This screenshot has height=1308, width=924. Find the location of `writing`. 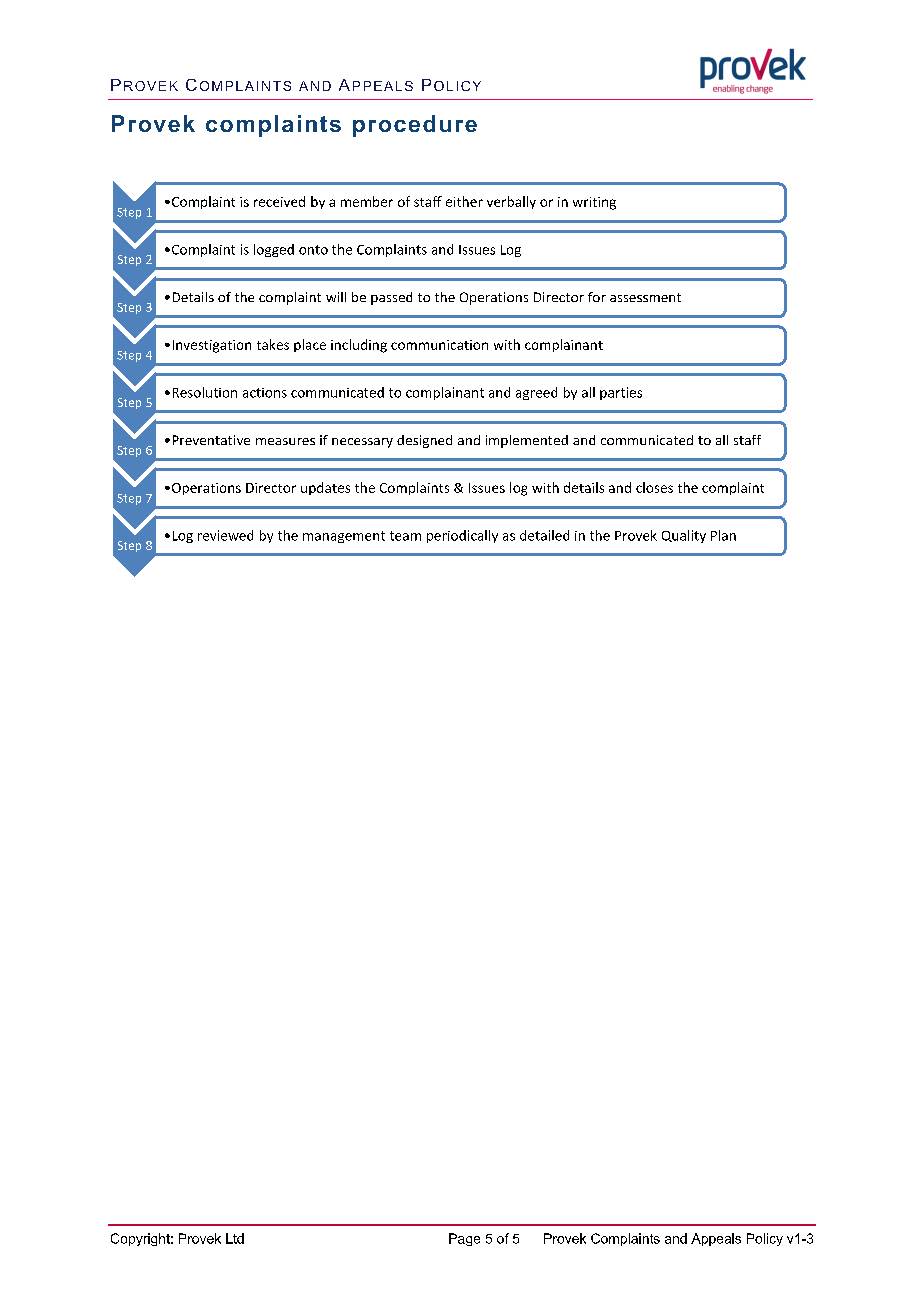

writing is located at coordinates (594, 203).
